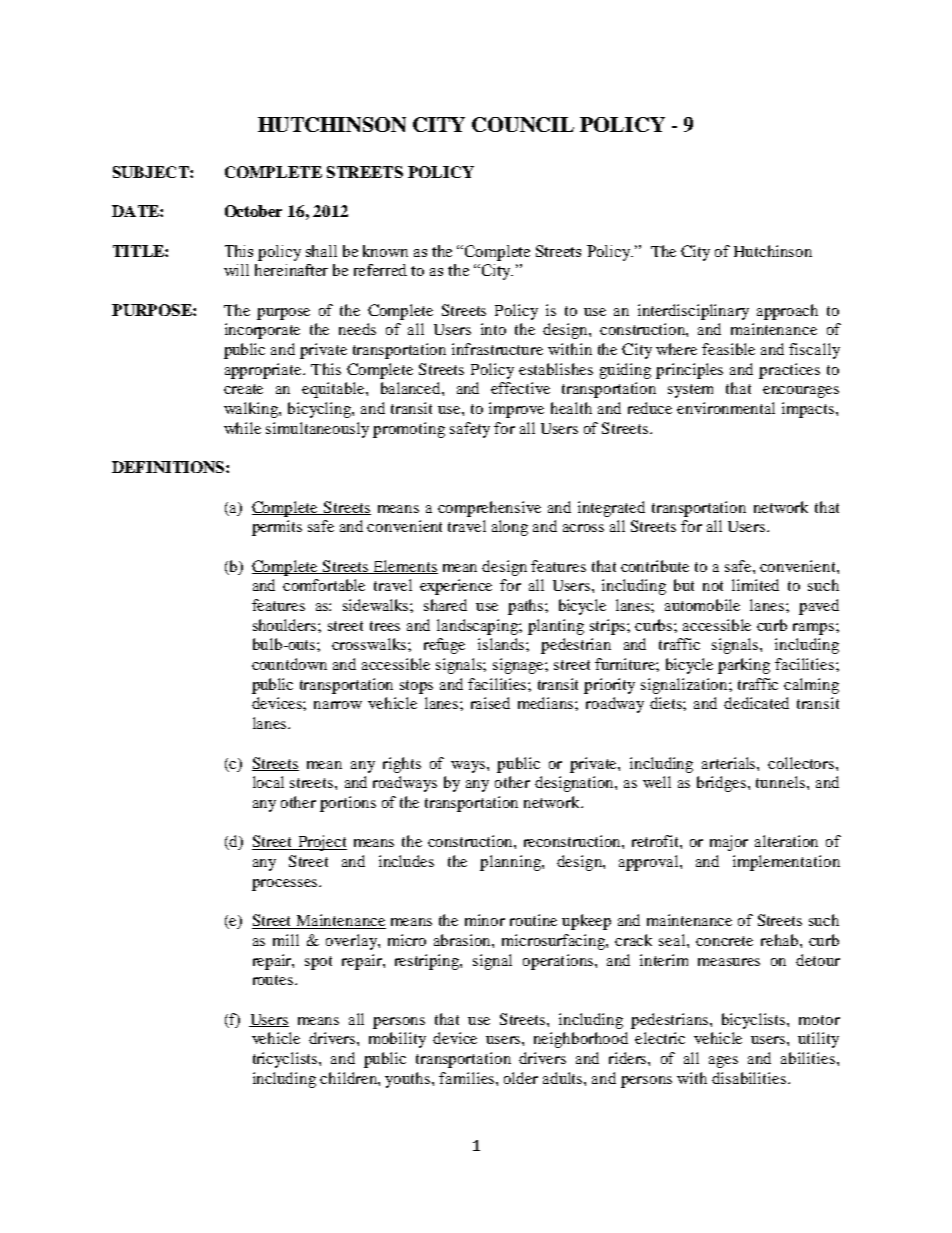  What do you see at coordinates (523, 124) in the screenshot?
I see `COUNCIL` at bounding box center [523, 124].
